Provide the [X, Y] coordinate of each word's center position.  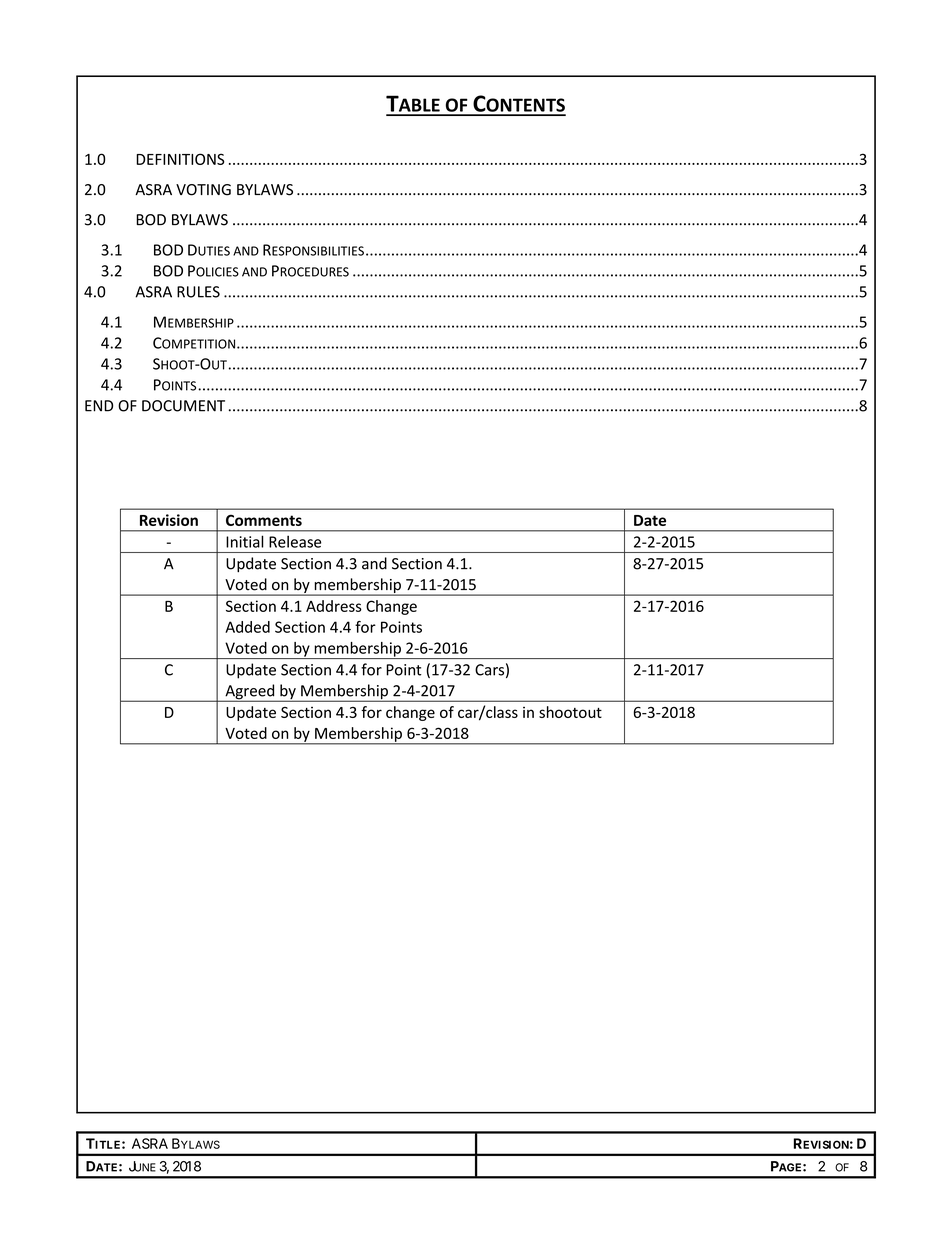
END [99, 406]
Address [334, 606]
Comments [264, 520]
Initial [244, 541]
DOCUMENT [183, 406]
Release [295, 542]
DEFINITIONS [180, 159]
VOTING [203, 190]
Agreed [250, 693]
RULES [198, 292]
